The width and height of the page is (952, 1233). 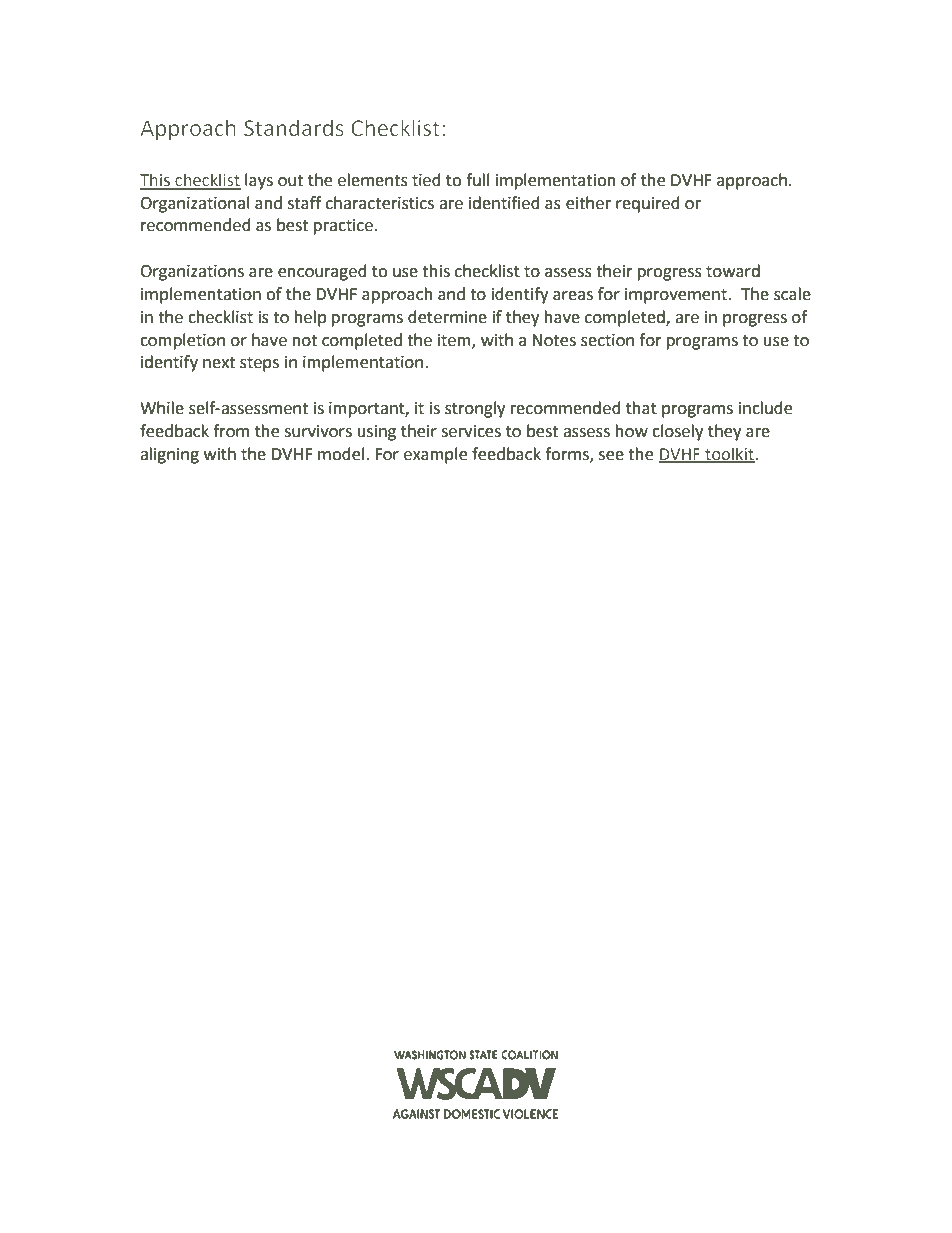 I want to click on include, so click(x=765, y=408).
